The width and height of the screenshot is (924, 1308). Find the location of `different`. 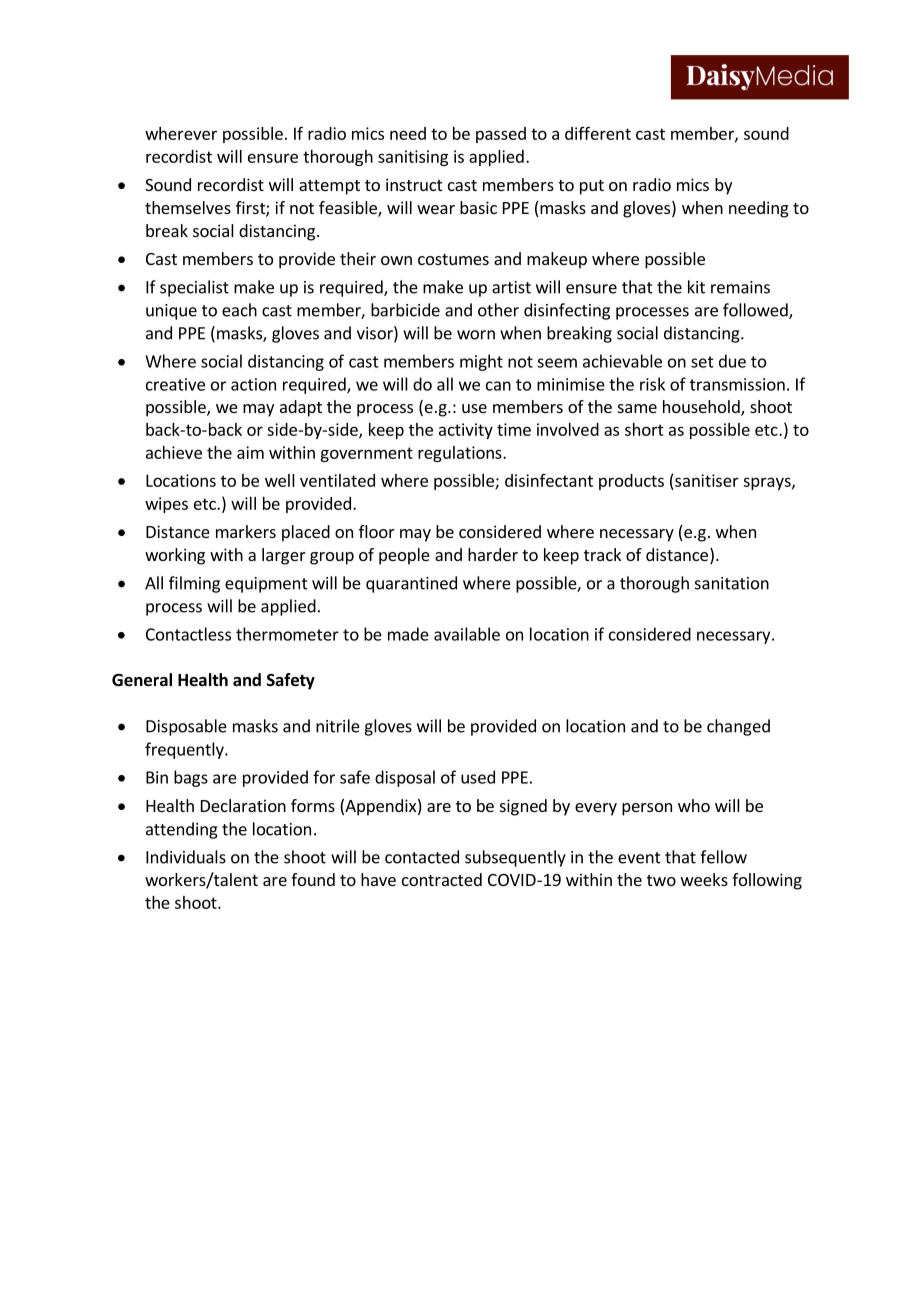

different is located at coordinates (598, 133).
